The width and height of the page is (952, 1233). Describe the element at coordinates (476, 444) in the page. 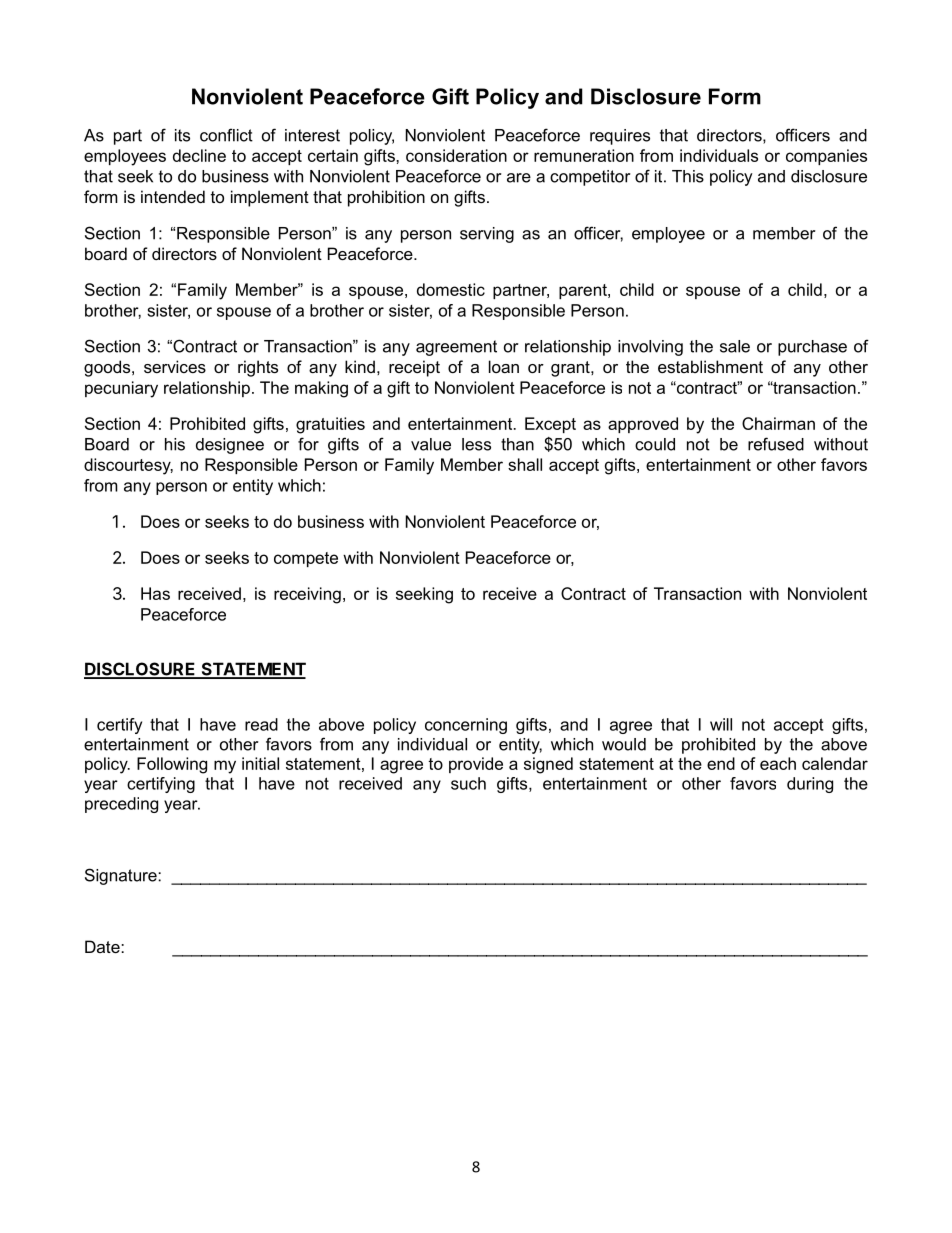

I see `less` at that location.
